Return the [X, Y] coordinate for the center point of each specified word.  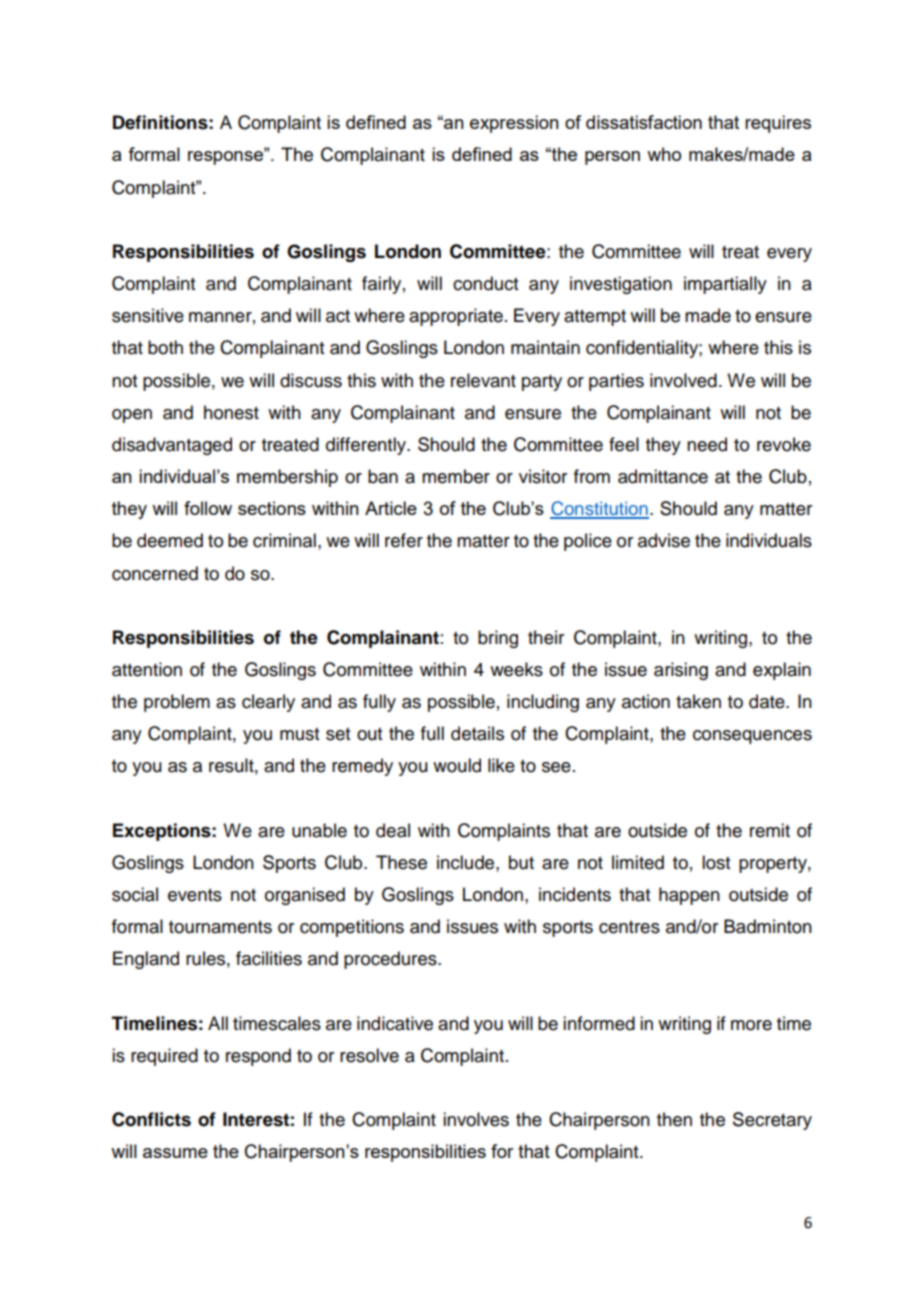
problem [177, 703]
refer [404, 540]
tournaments [220, 927]
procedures [391, 960]
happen [689, 896]
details [477, 733]
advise [664, 540]
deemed [170, 540]
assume [175, 1153]
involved [683, 380]
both [165, 347]
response [226, 157]
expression [514, 124]
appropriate [456, 317]
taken [698, 701]
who [664, 154]
